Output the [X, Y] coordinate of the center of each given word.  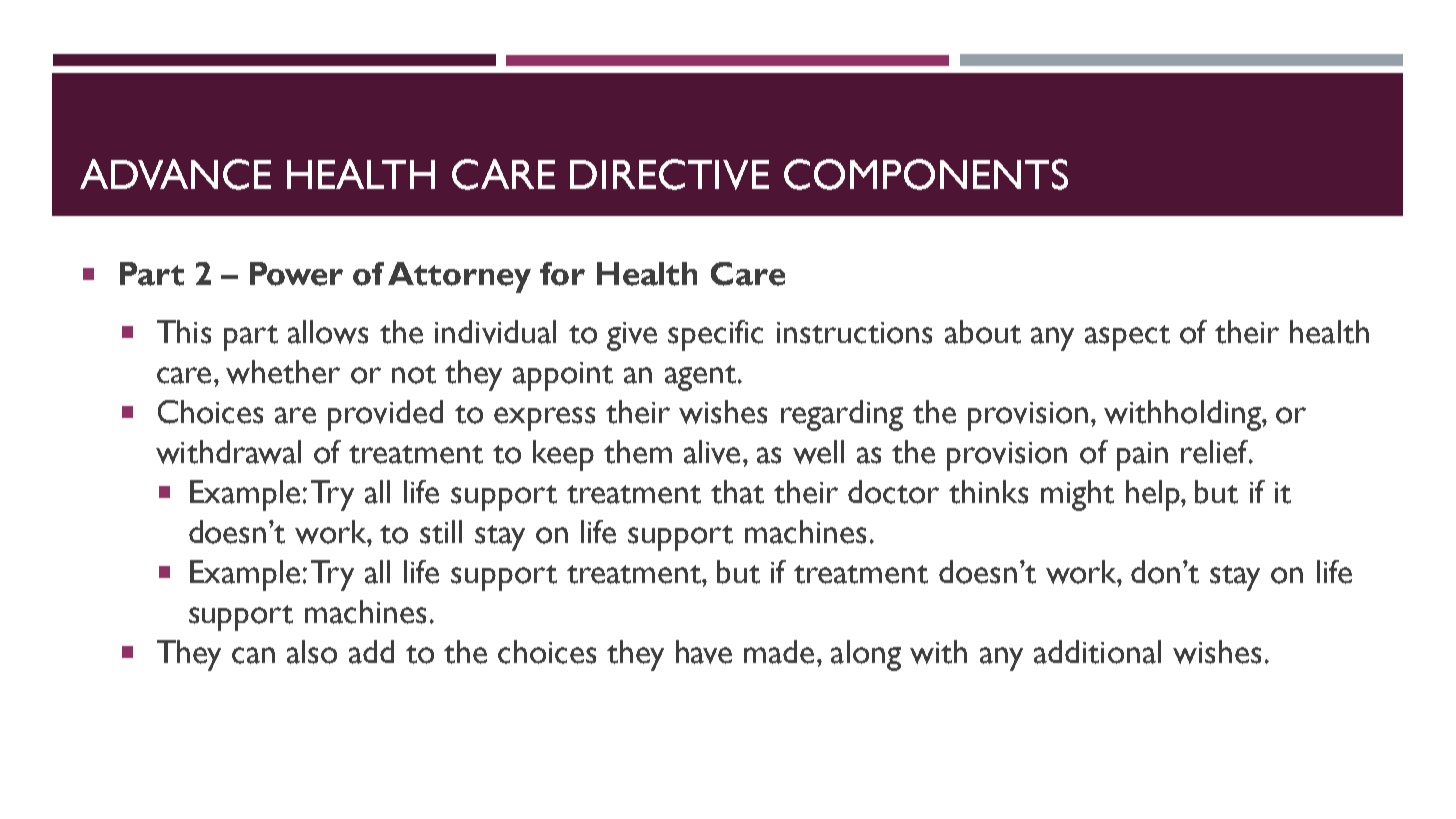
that [737, 492]
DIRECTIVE [669, 174]
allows [328, 332]
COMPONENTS [926, 174]
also [312, 652]
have [704, 652]
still [441, 532]
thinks [988, 492]
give [632, 336]
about [983, 332]
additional [1097, 652]
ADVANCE [175, 174]
